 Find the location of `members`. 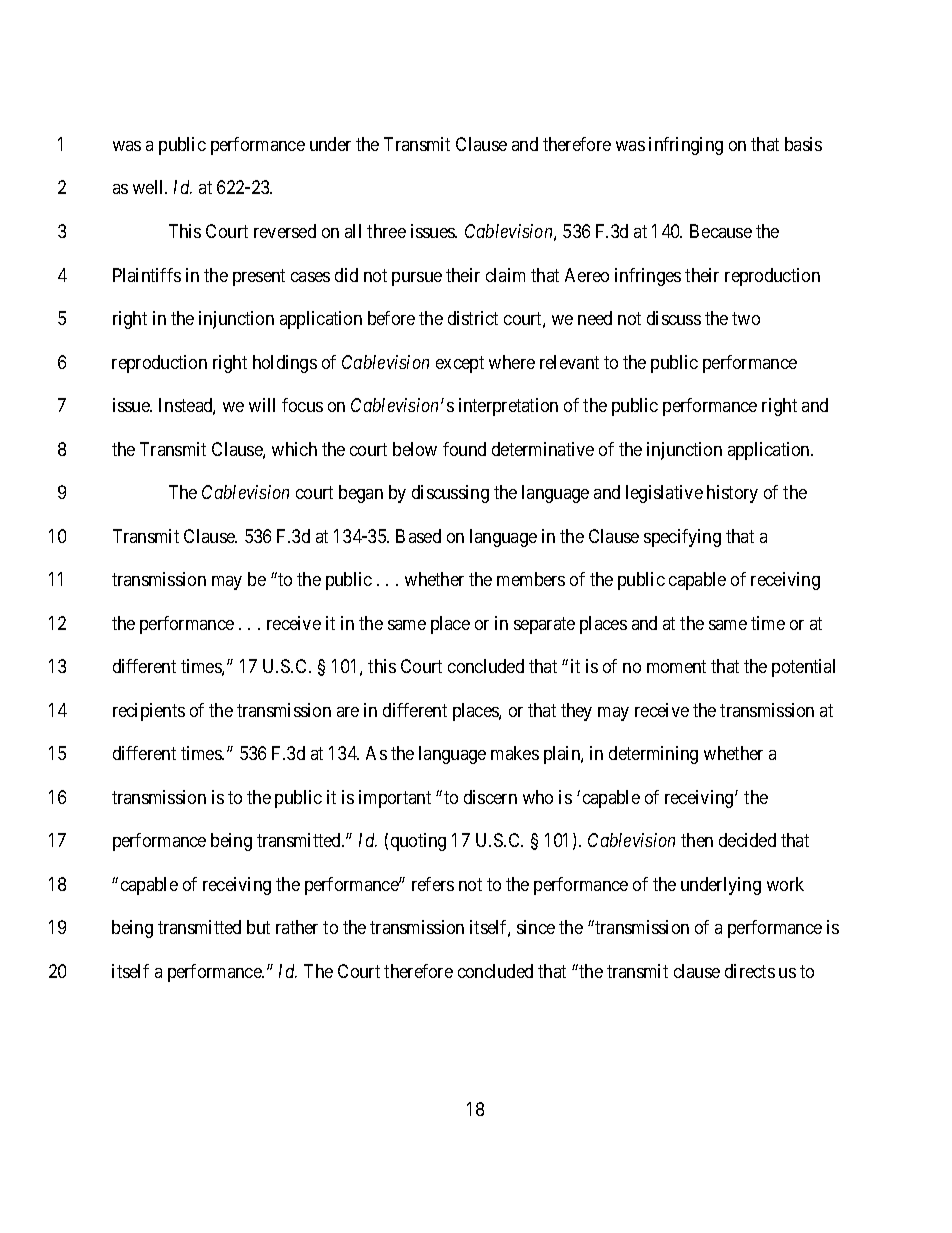

members is located at coordinates (531, 579).
